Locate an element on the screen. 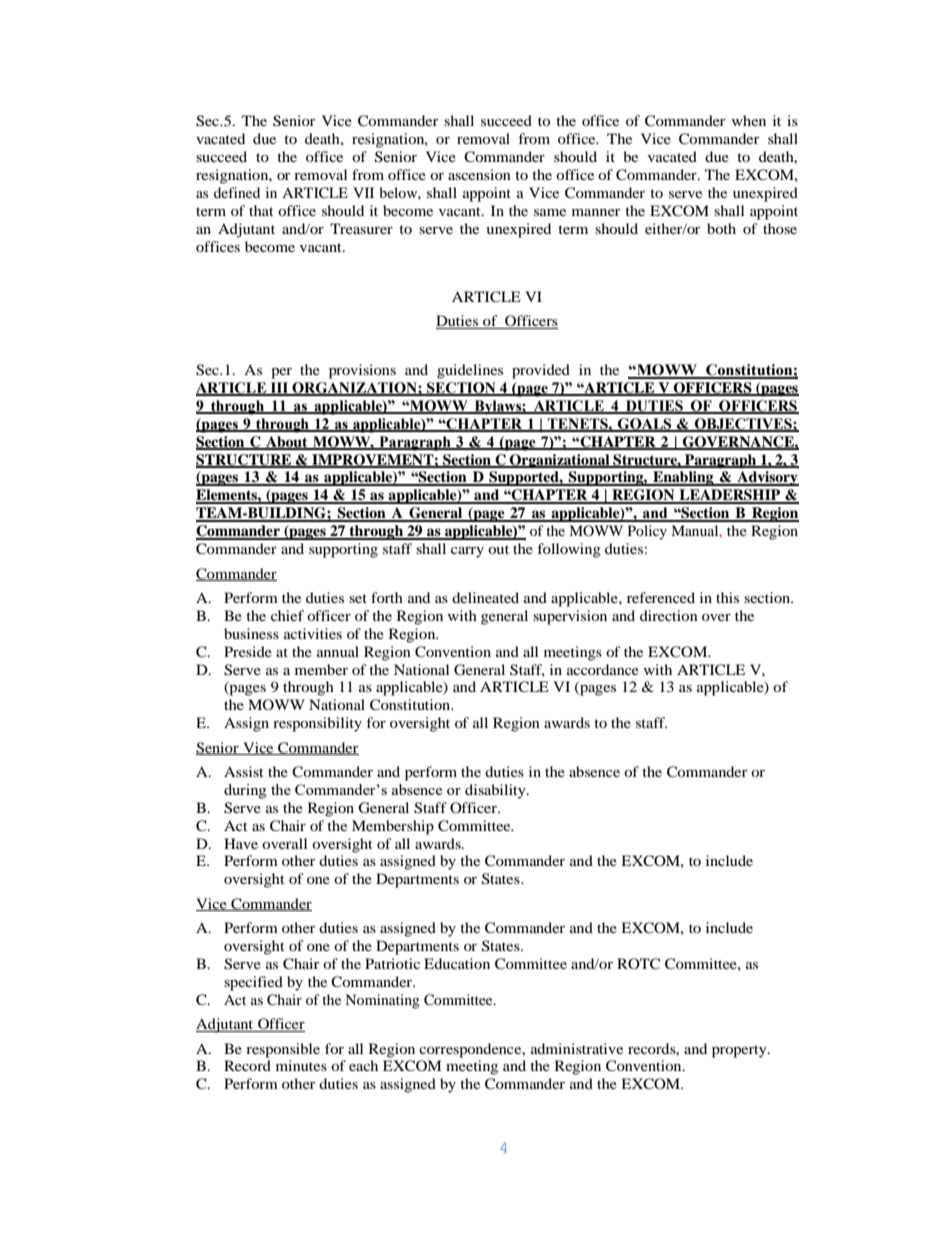 Image resolution: width=952 pixels, height=1233 pixels. VII is located at coordinates (363, 192).
